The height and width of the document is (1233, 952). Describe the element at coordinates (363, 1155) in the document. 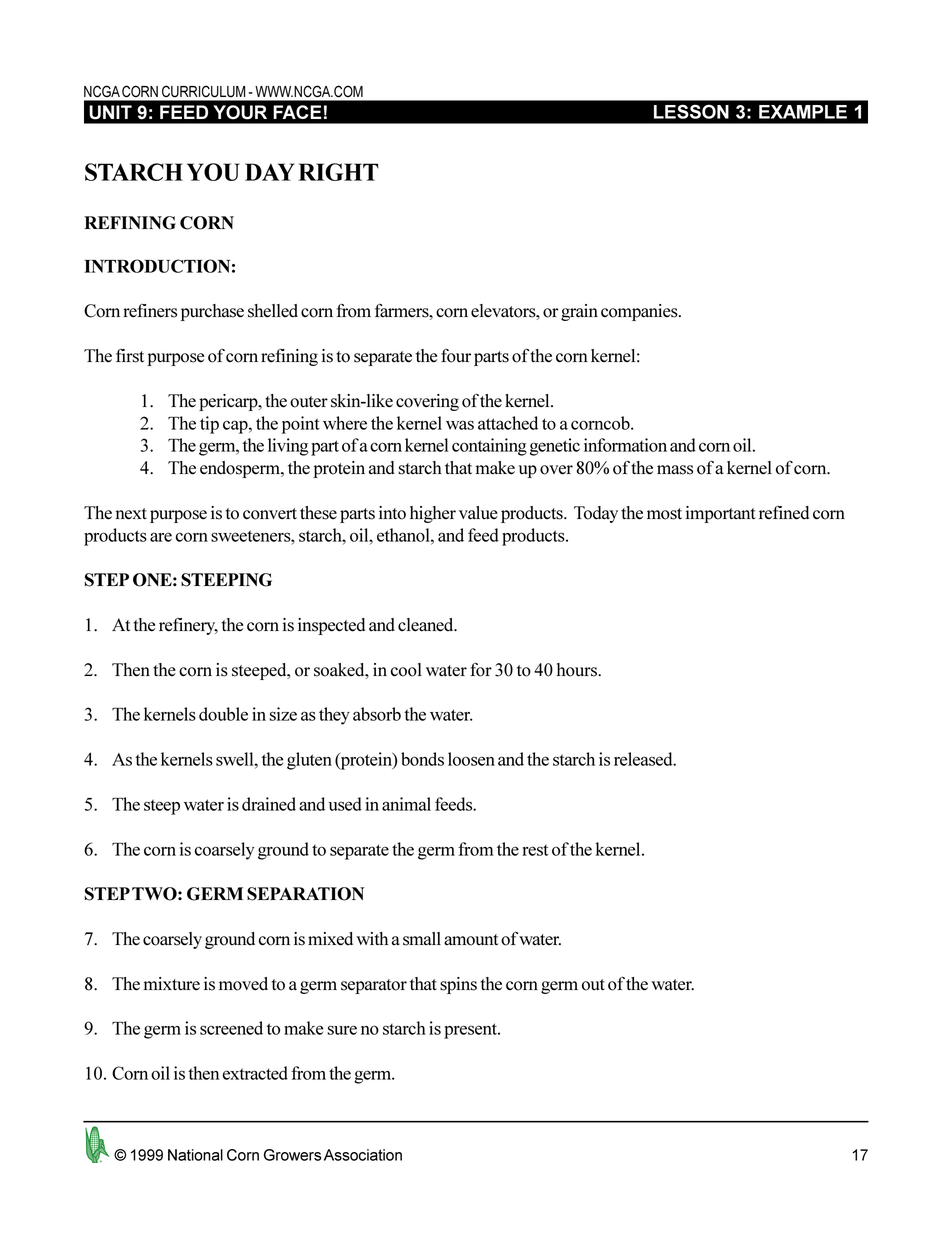

I see `Association` at that location.
